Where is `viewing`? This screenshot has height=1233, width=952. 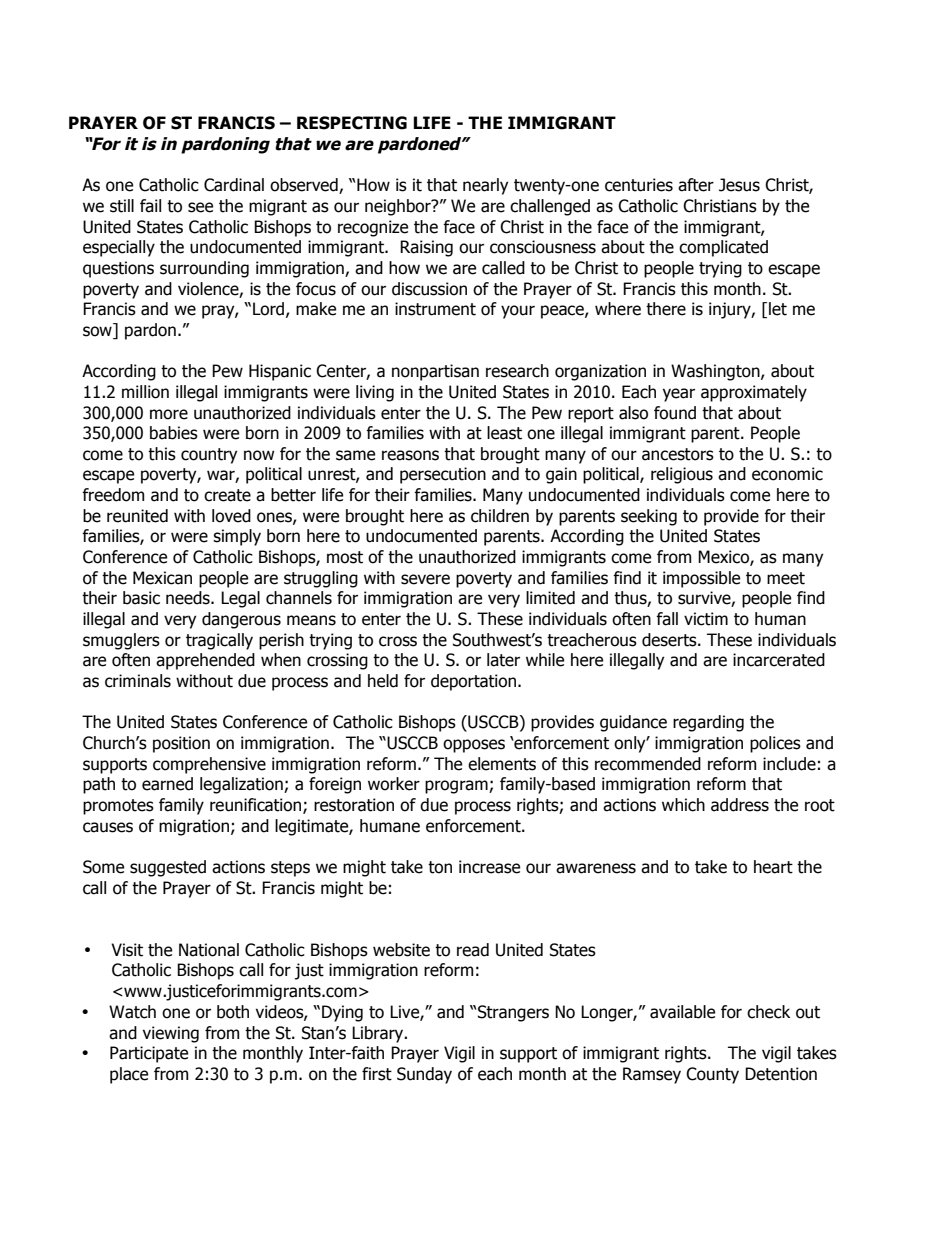
viewing is located at coordinates (171, 1034).
